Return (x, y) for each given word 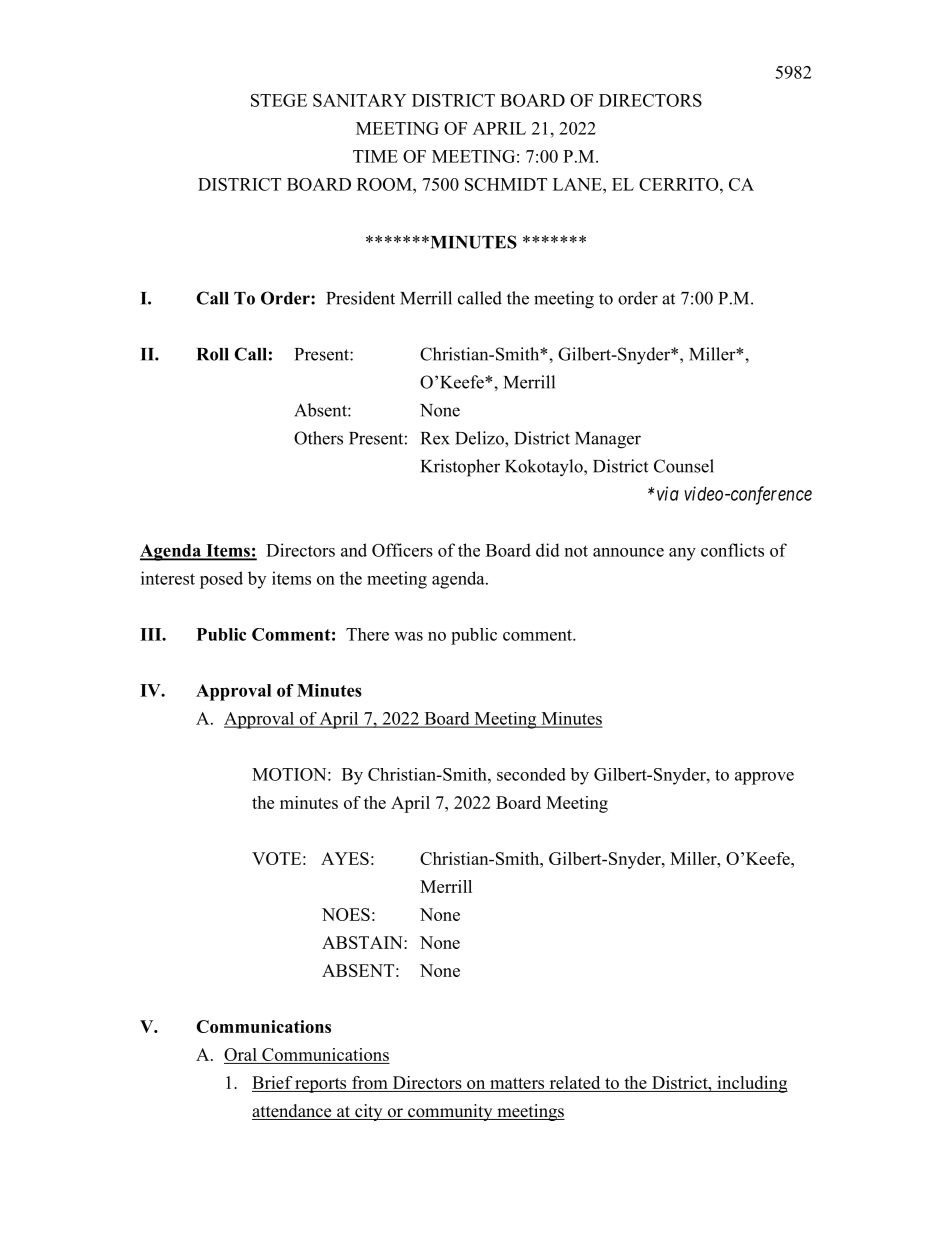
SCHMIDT (506, 184)
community (450, 1112)
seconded (531, 774)
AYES (345, 858)
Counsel (684, 466)
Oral (241, 1056)
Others (318, 438)
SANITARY (359, 100)
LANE (578, 184)
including (751, 1084)
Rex (435, 438)
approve (764, 778)
